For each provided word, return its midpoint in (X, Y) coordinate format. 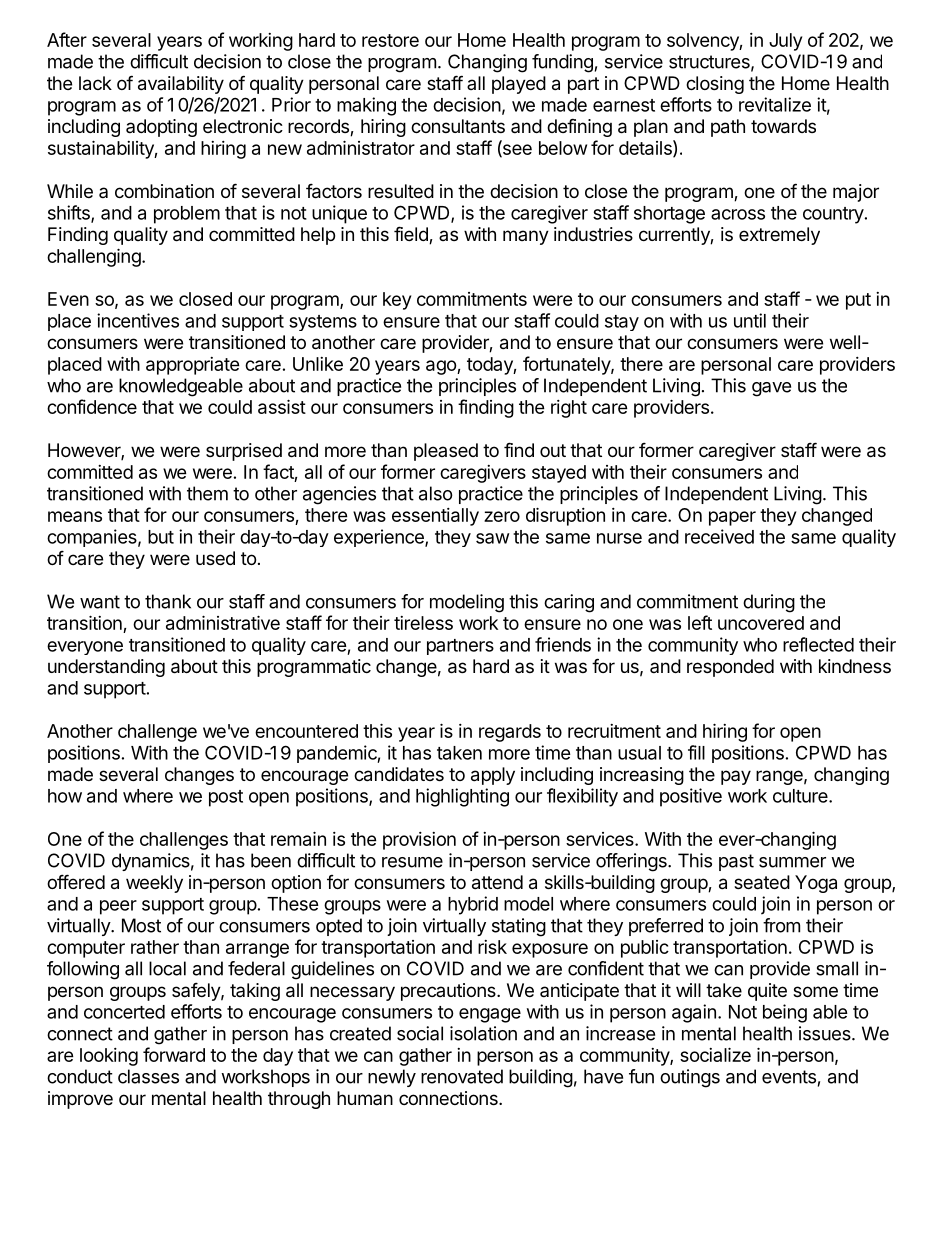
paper (732, 518)
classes (148, 1076)
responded (730, 668)
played (519, 85)
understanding (106, 668)
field (412, 235)
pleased (446, 452)
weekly (154, 884)
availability (181, 85)
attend (497, 882)
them (207, 493)
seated (762, 882)
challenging (94, 257)
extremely (779, 236)
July (785, 42)
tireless (423, 623)
